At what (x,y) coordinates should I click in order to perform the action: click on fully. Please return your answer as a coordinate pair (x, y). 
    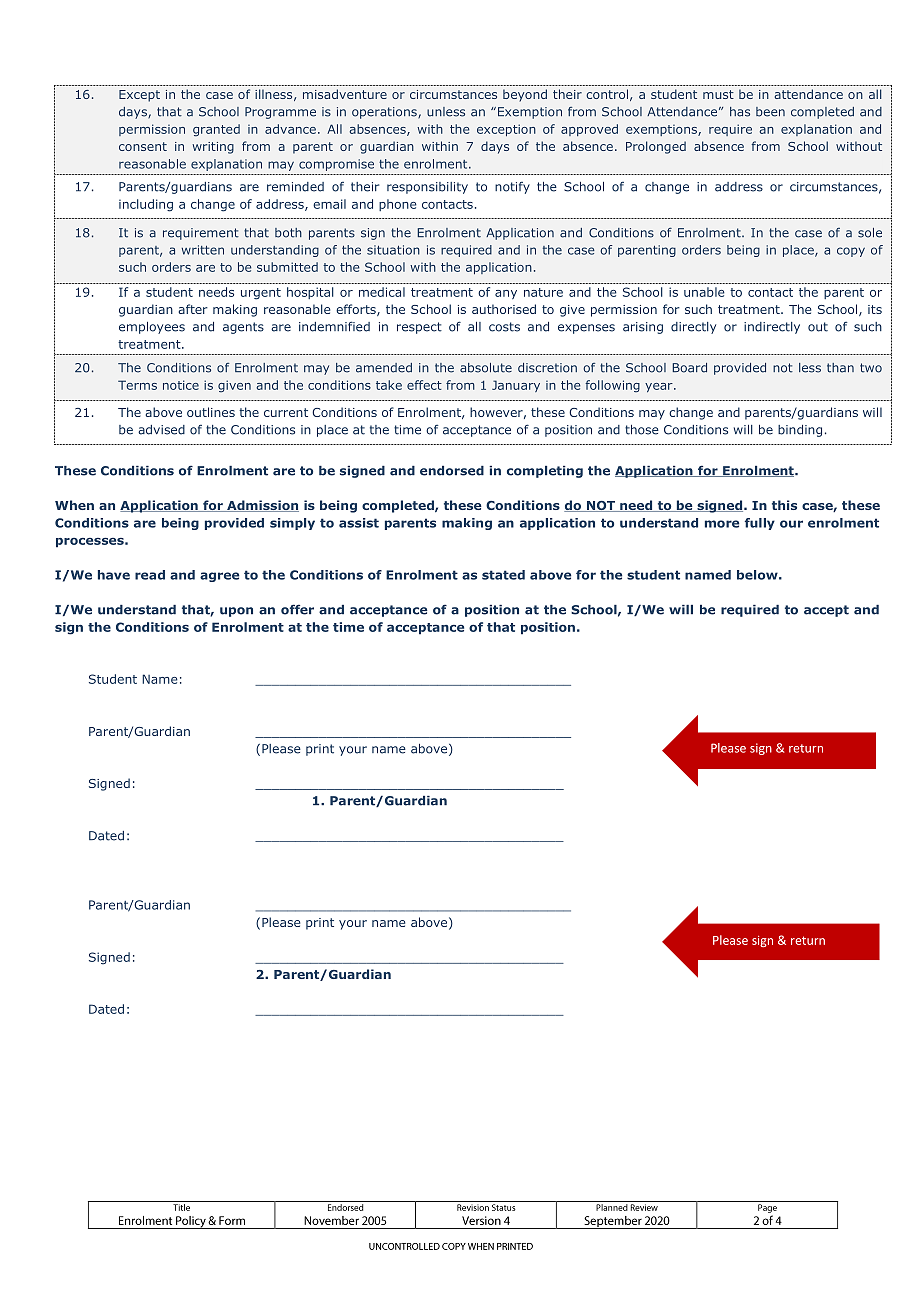
    Looking at the image, I should click on (760, 524).
